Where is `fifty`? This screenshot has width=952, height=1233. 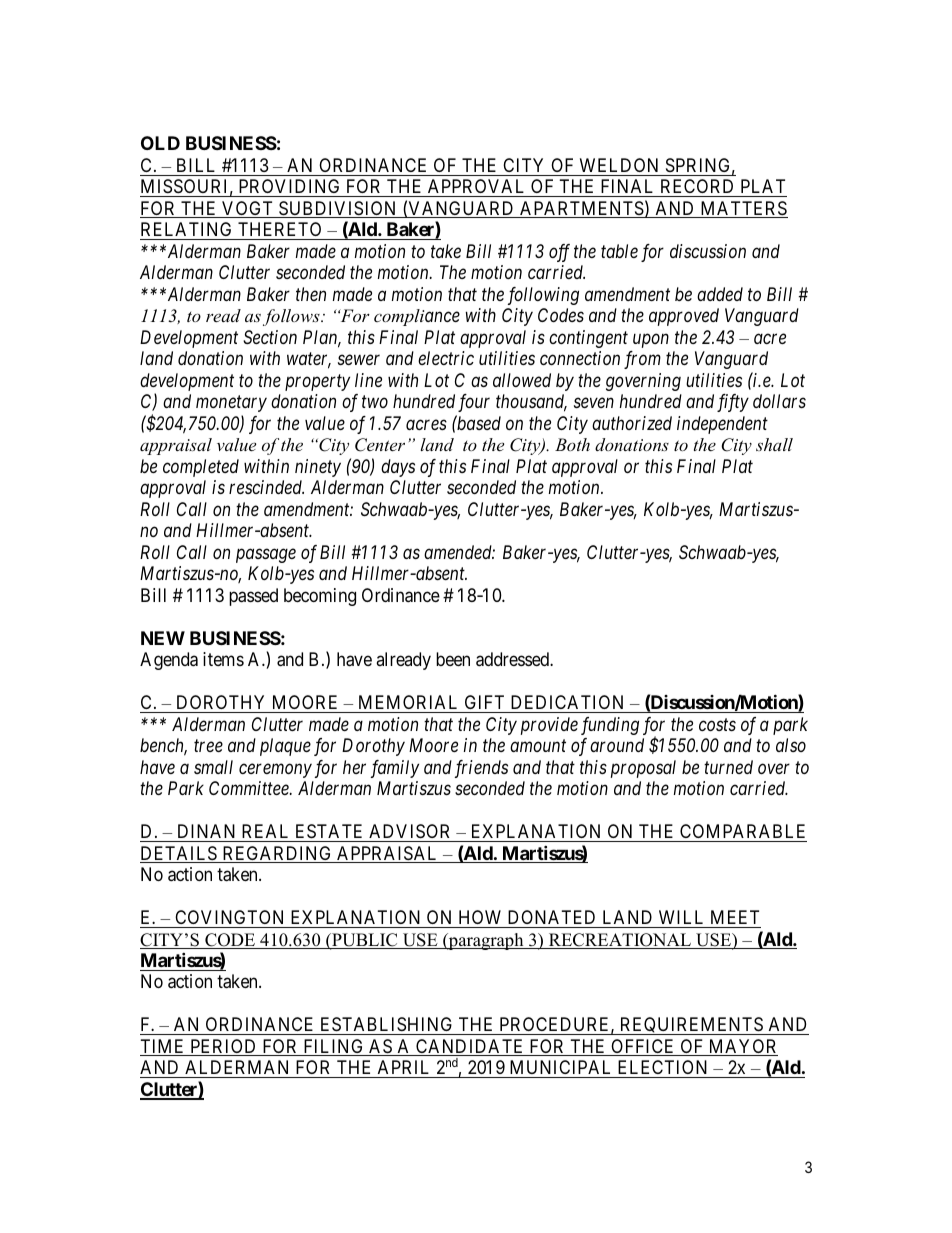 fifty is located at coordinates (733, 403).
